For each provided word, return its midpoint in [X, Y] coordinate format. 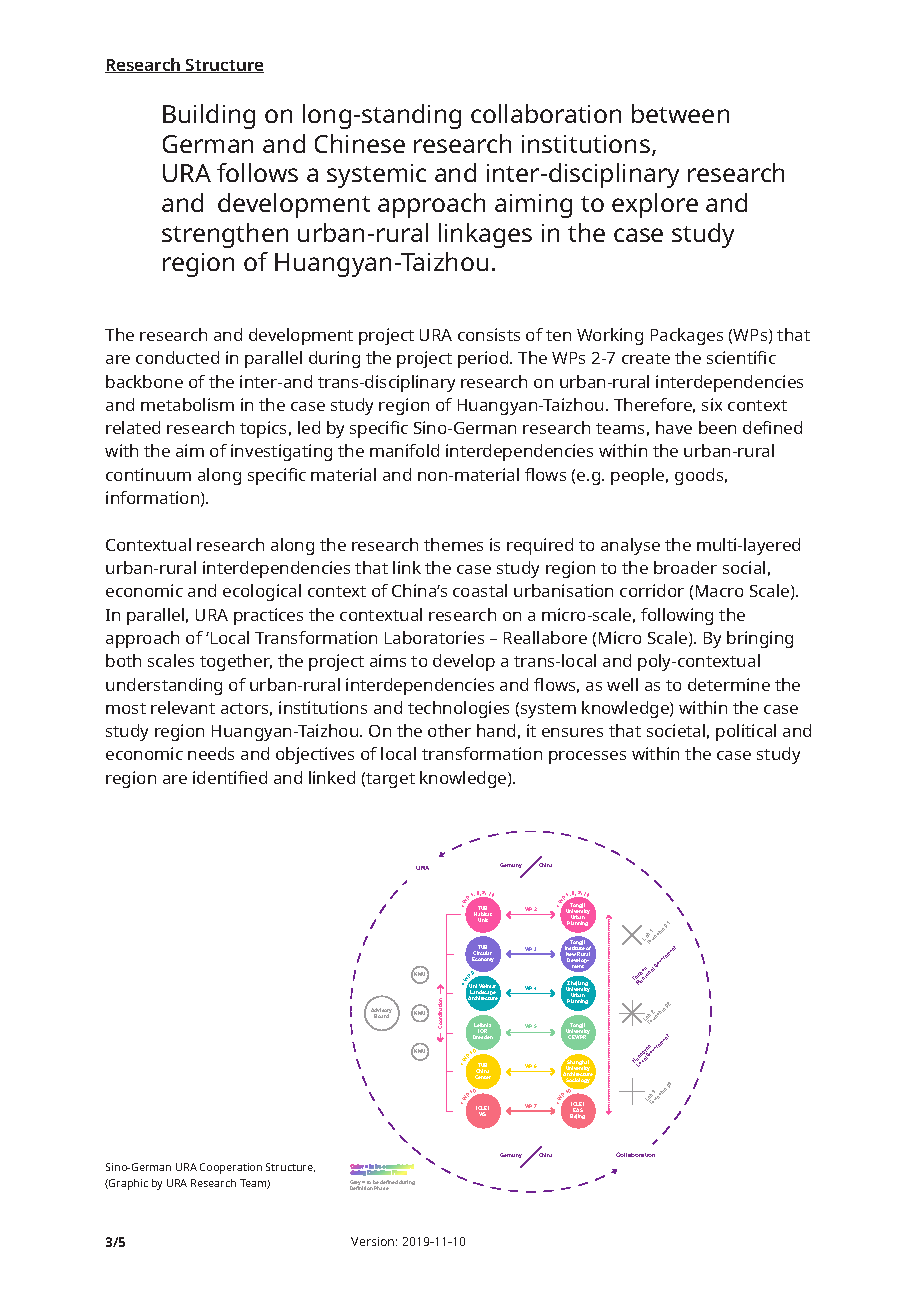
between [680, 113]
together [236, 662]
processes [587, 757]
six [712, 404]
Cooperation [231, 1168]
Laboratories [434, 637]
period [484, 359]
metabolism [187, 404]
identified [230, 777]
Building [209, 116]
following [677, 616]
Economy [483, 959]
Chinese [360, 143]
